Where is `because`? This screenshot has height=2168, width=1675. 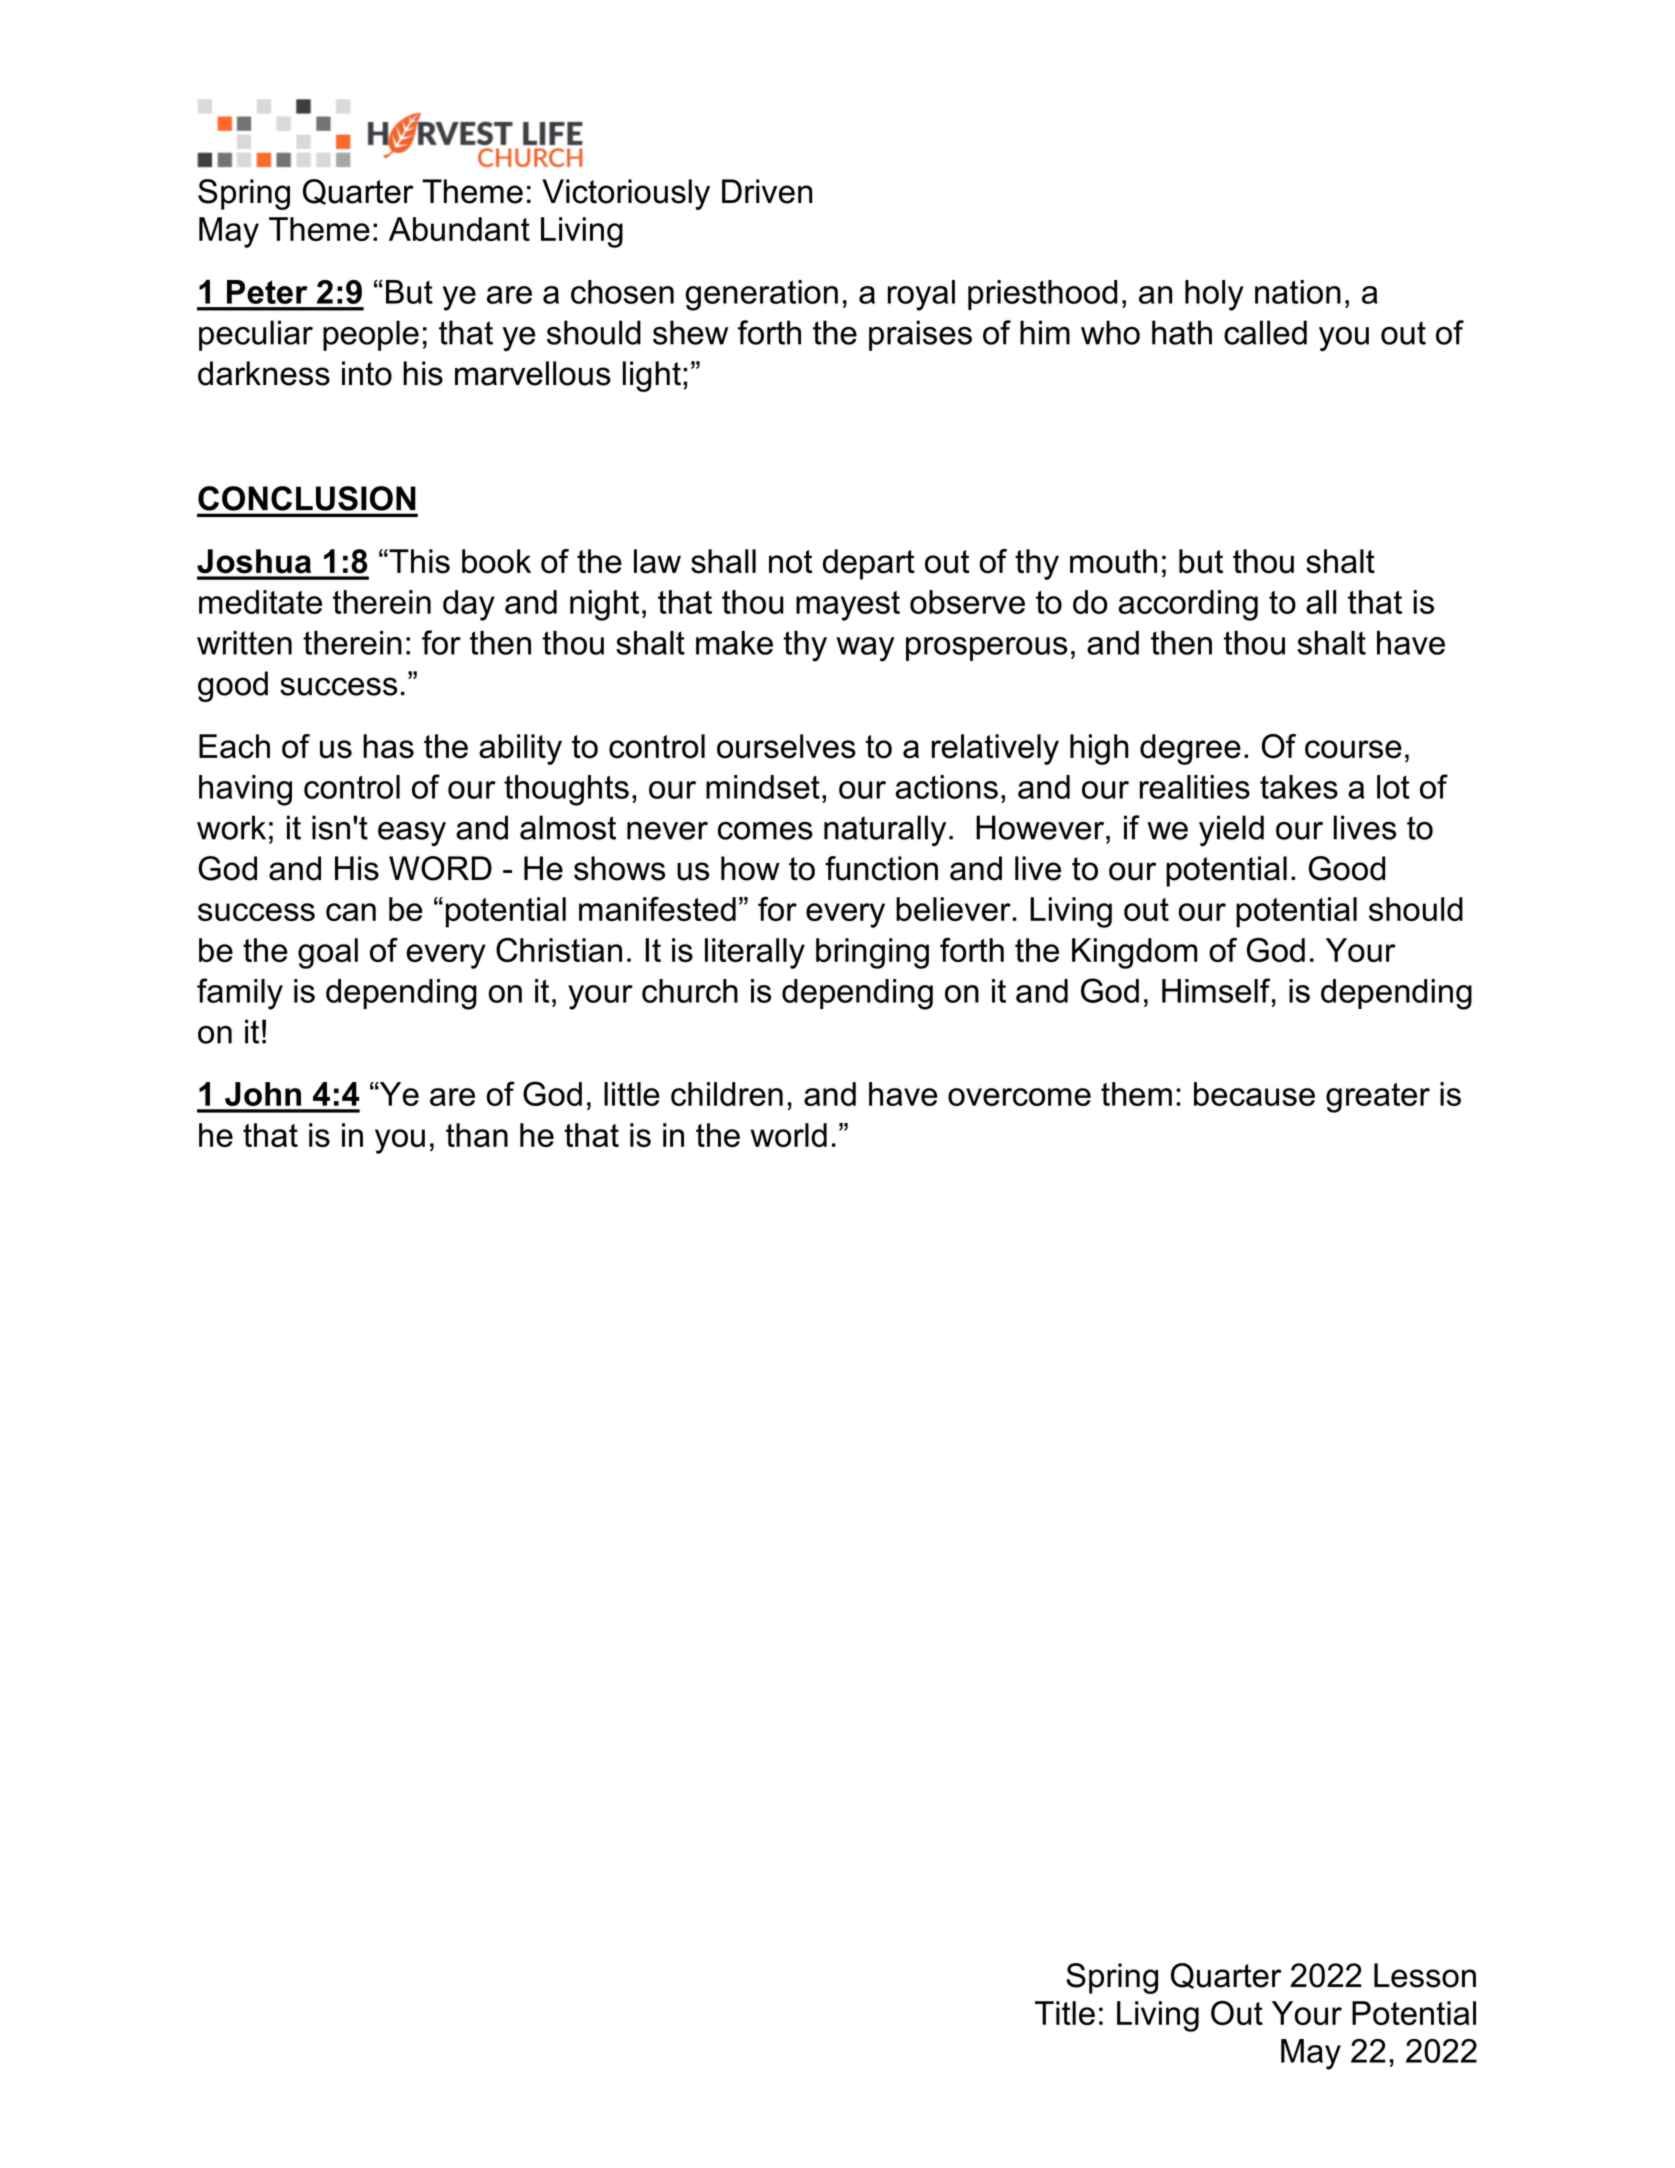 because is located at coordinates (1254, 1094).
